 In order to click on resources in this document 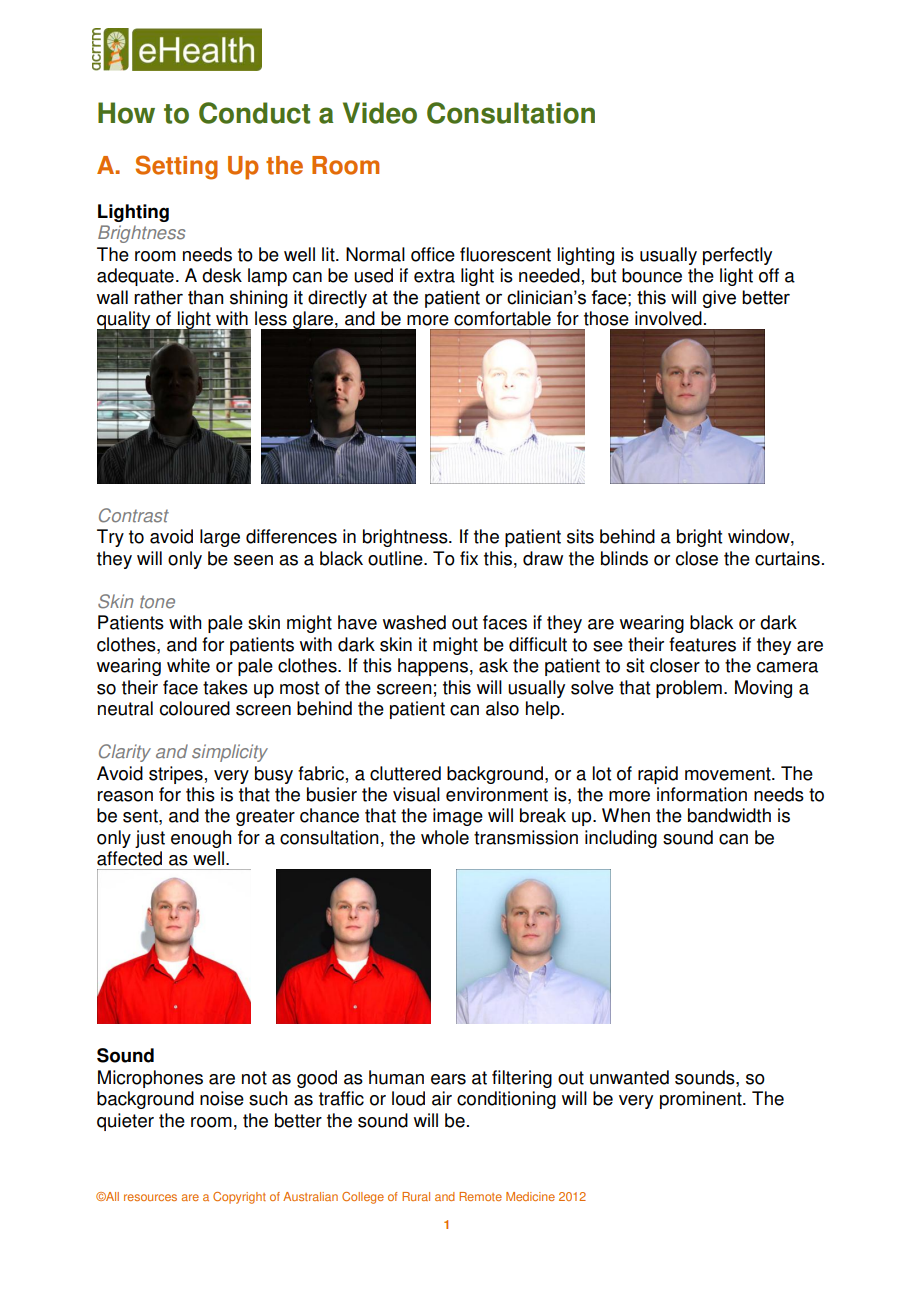, I will do `click(150, 1197)`.
